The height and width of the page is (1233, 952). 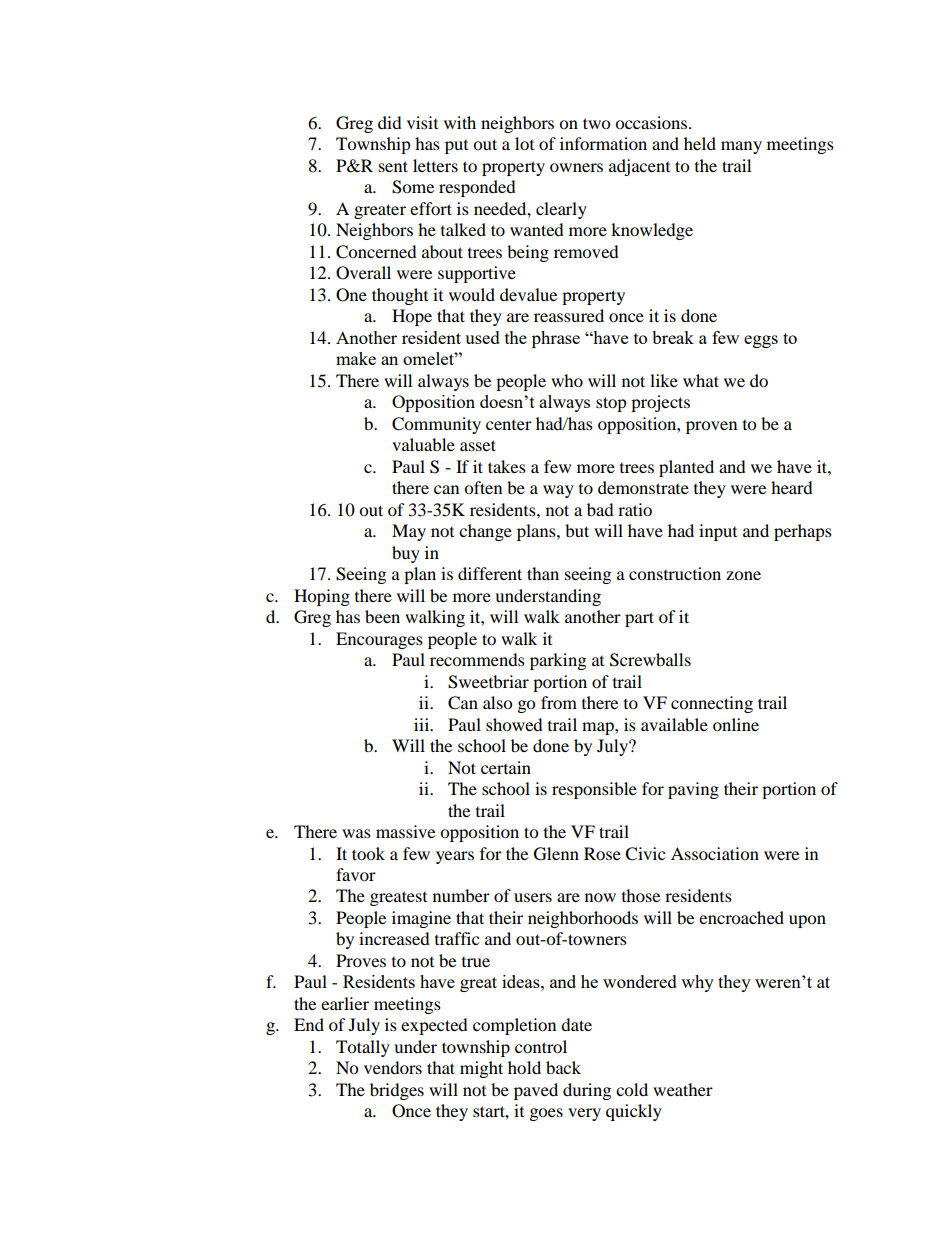 What do you see at coordinates (741, 147) in the page?
I see `many` at bounding box center [741, 147].
